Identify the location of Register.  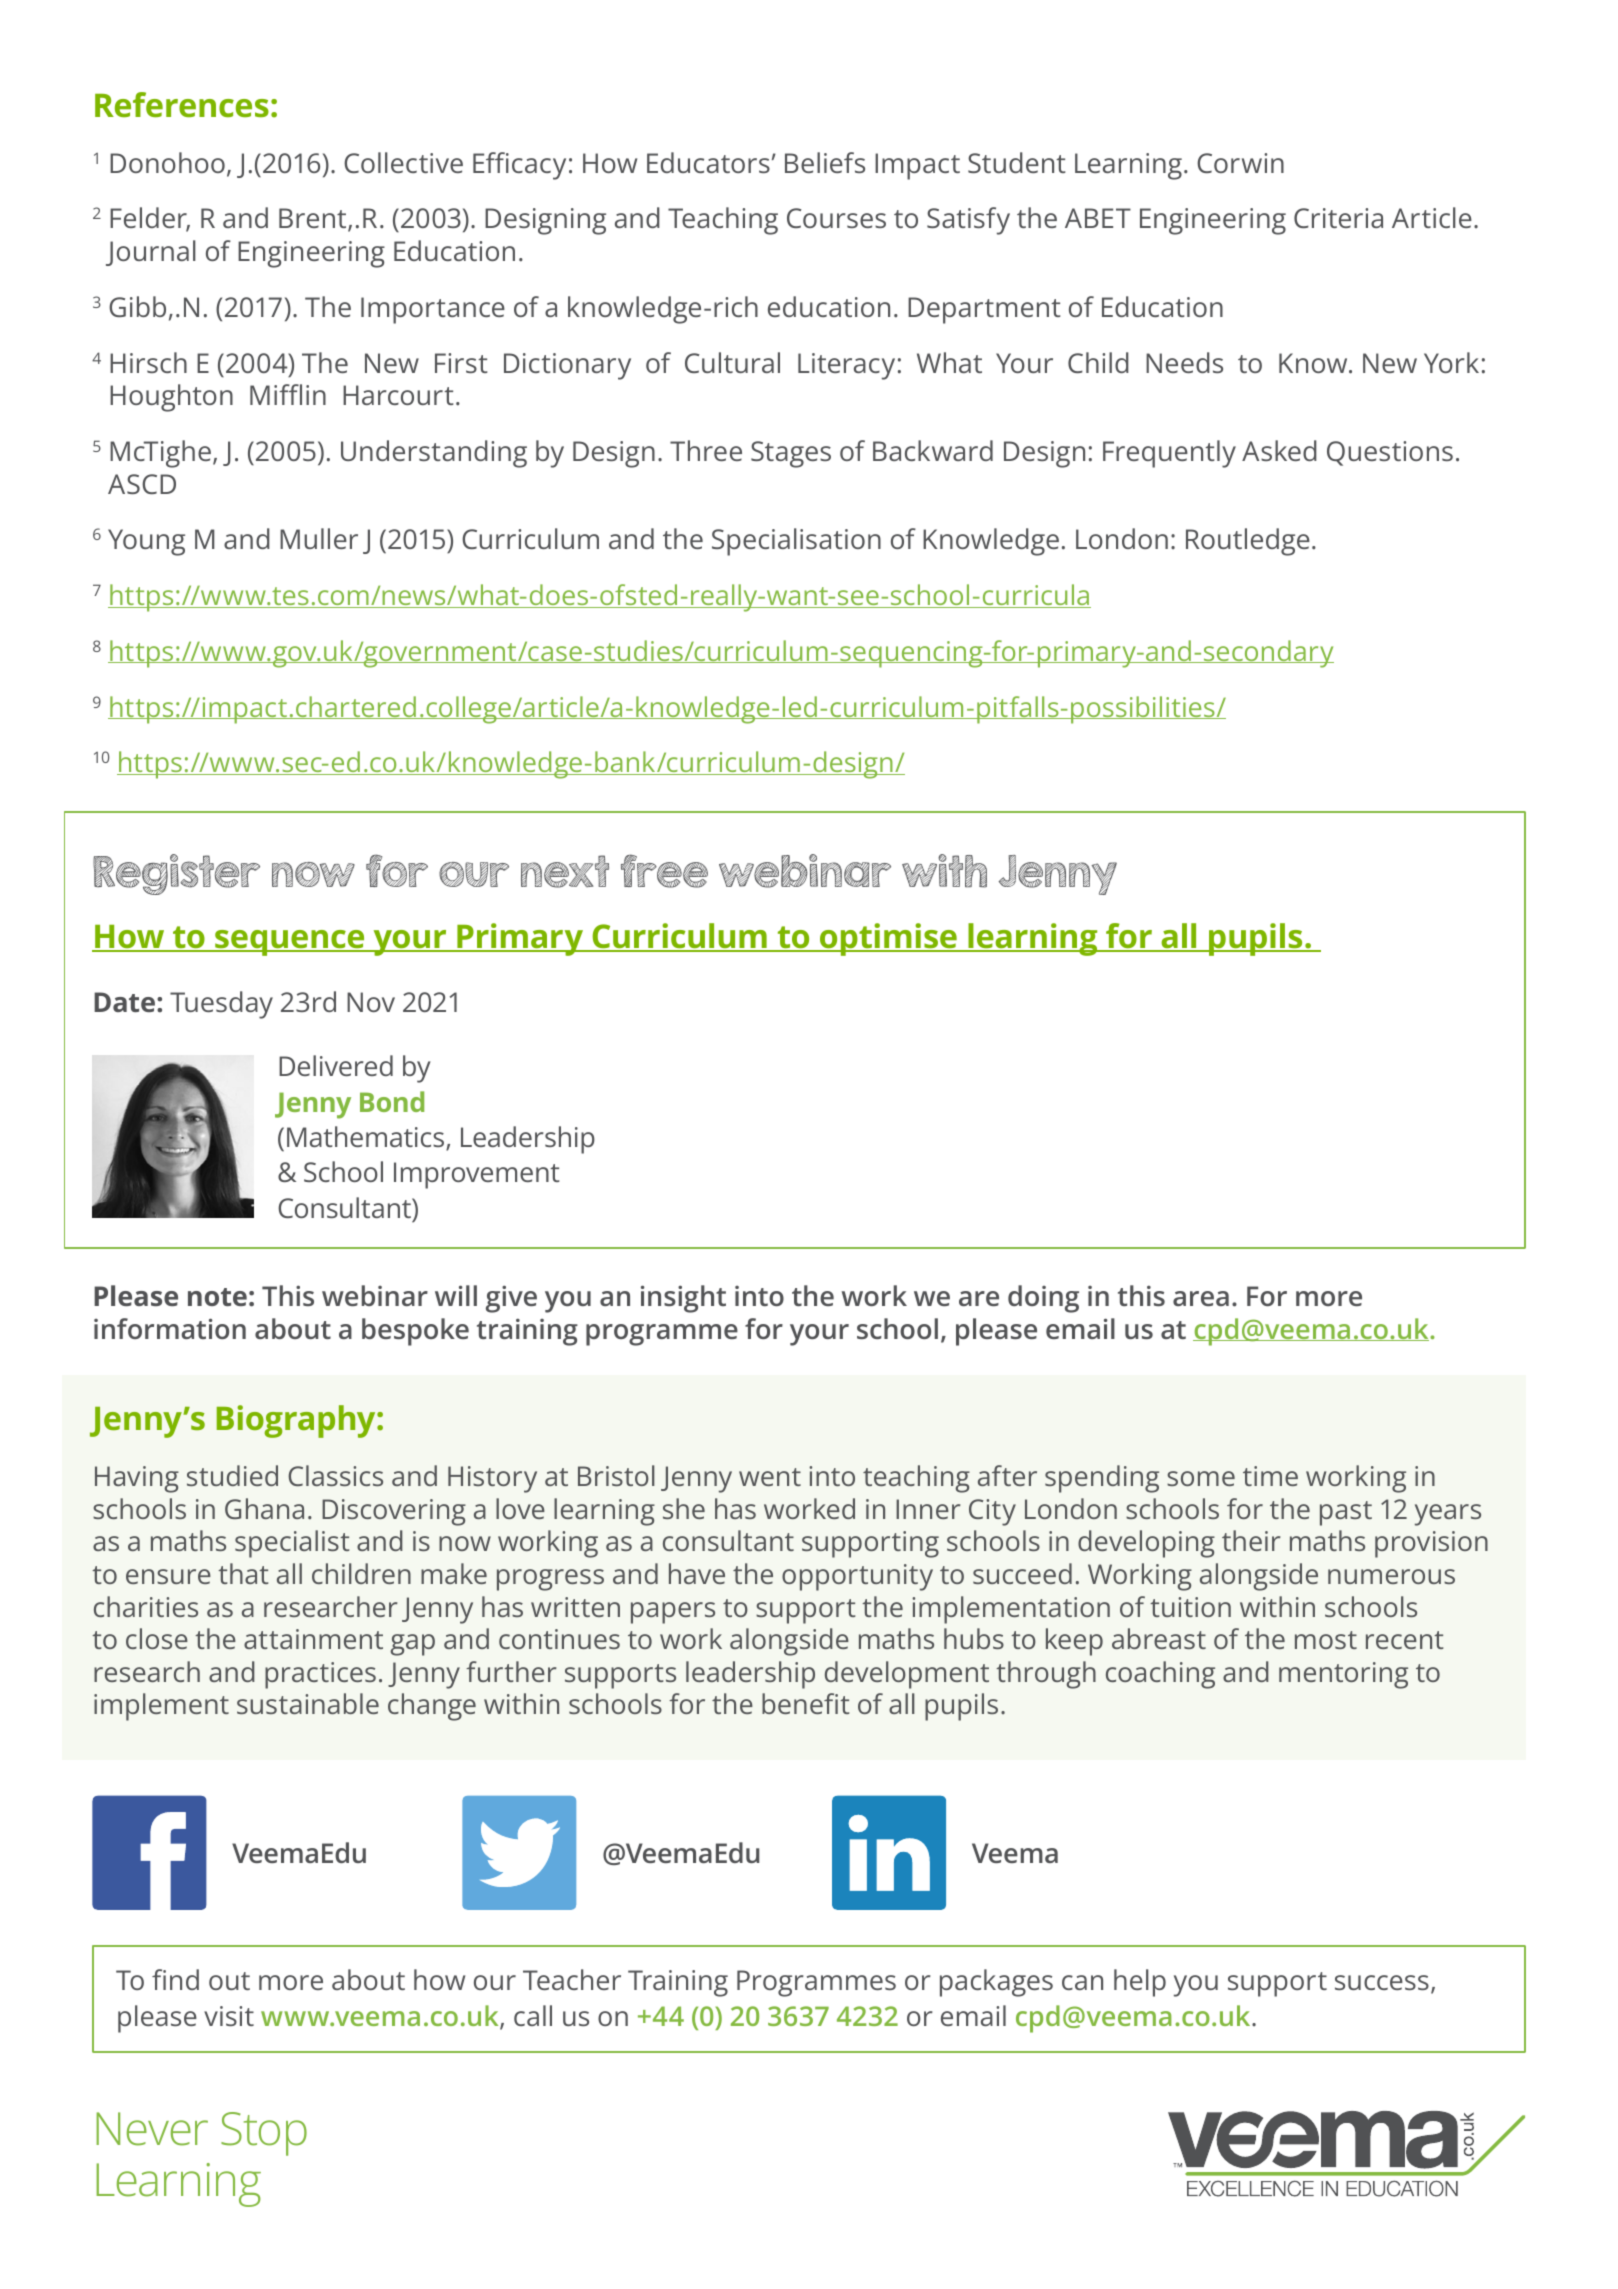
(176, 874).
